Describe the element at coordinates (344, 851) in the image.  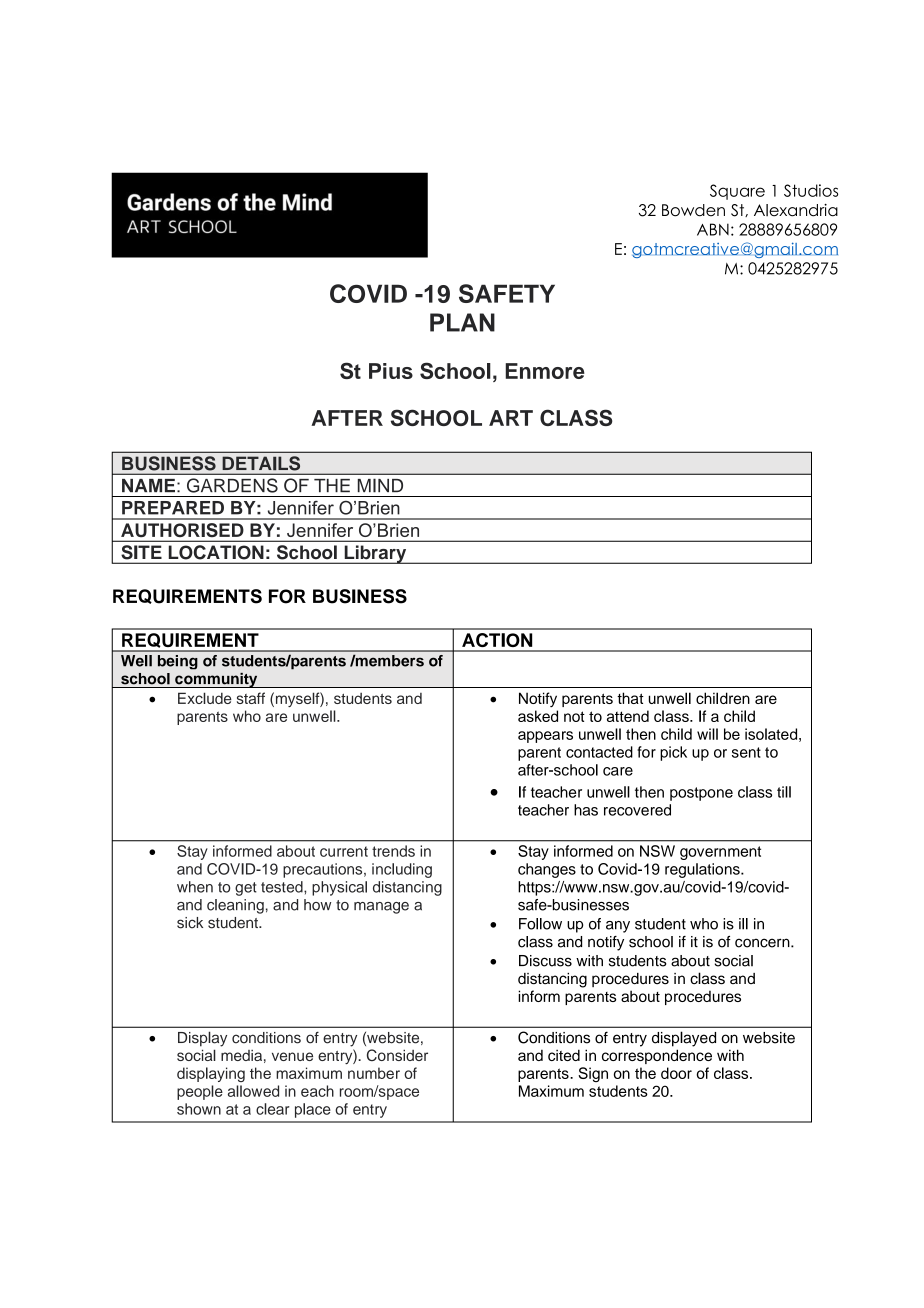
I see `current` at that location.
